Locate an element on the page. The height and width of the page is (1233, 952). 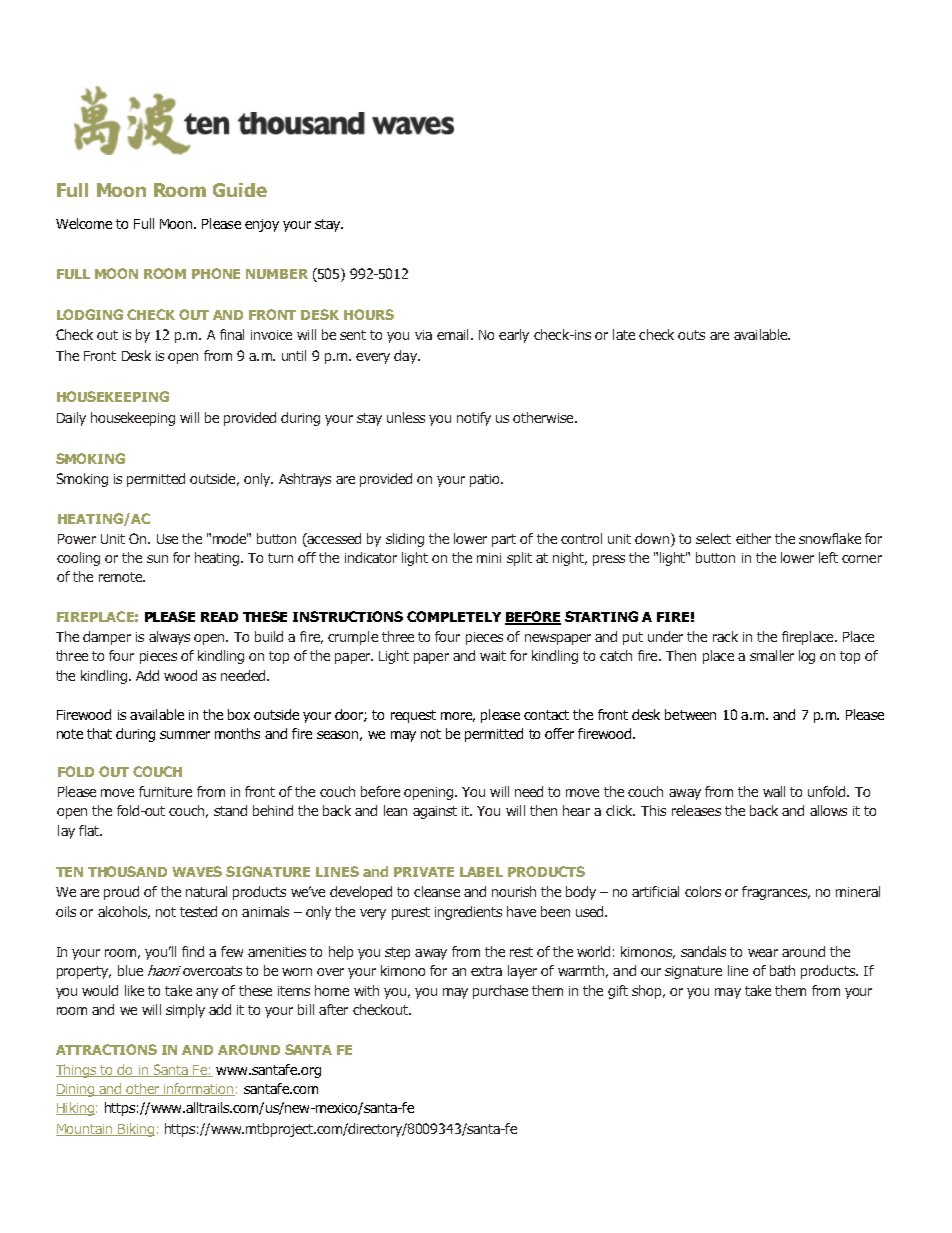
Welcome is located at coordinates (84, 223).
